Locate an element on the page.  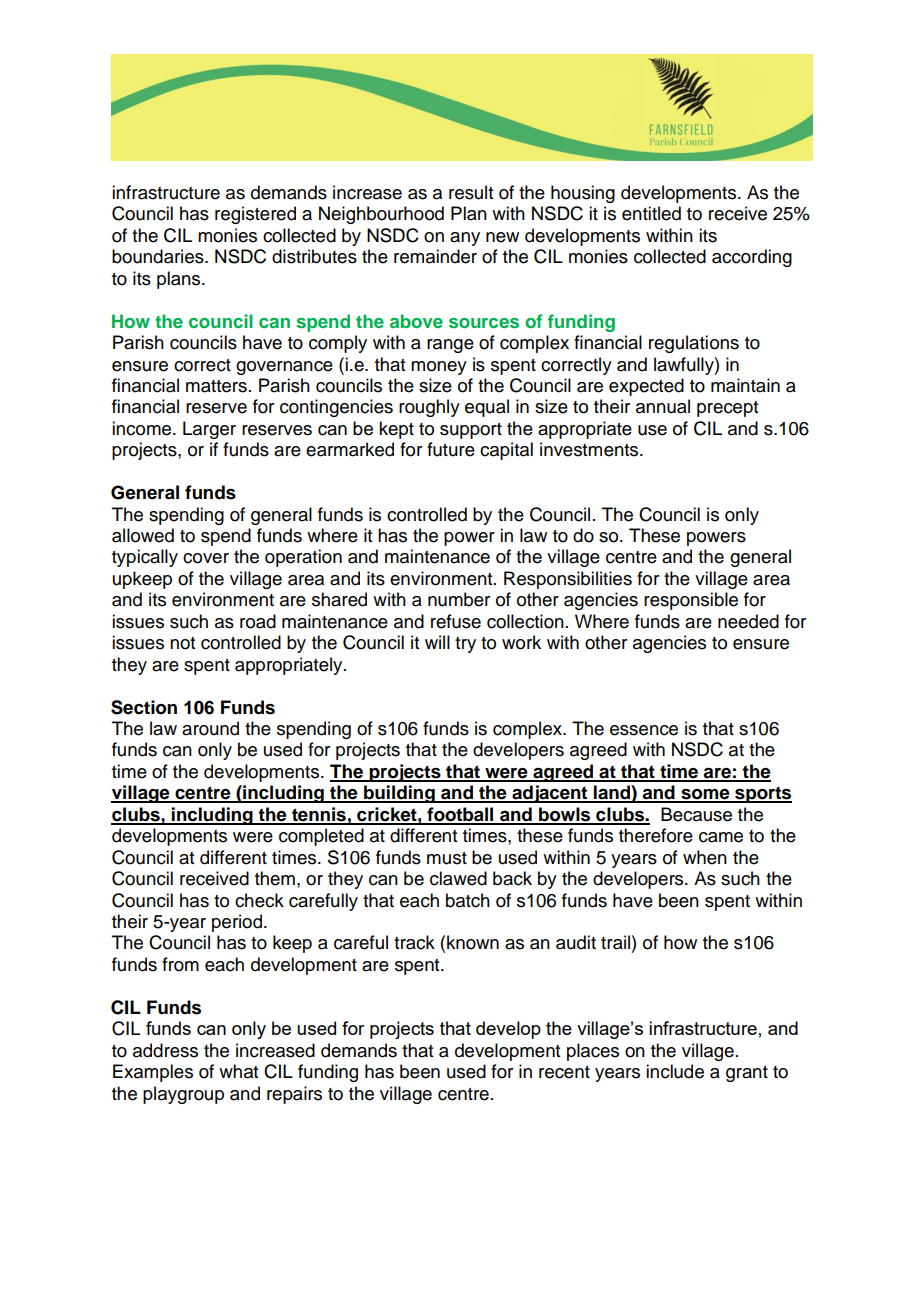
try is located at coordinates (465, 645).
